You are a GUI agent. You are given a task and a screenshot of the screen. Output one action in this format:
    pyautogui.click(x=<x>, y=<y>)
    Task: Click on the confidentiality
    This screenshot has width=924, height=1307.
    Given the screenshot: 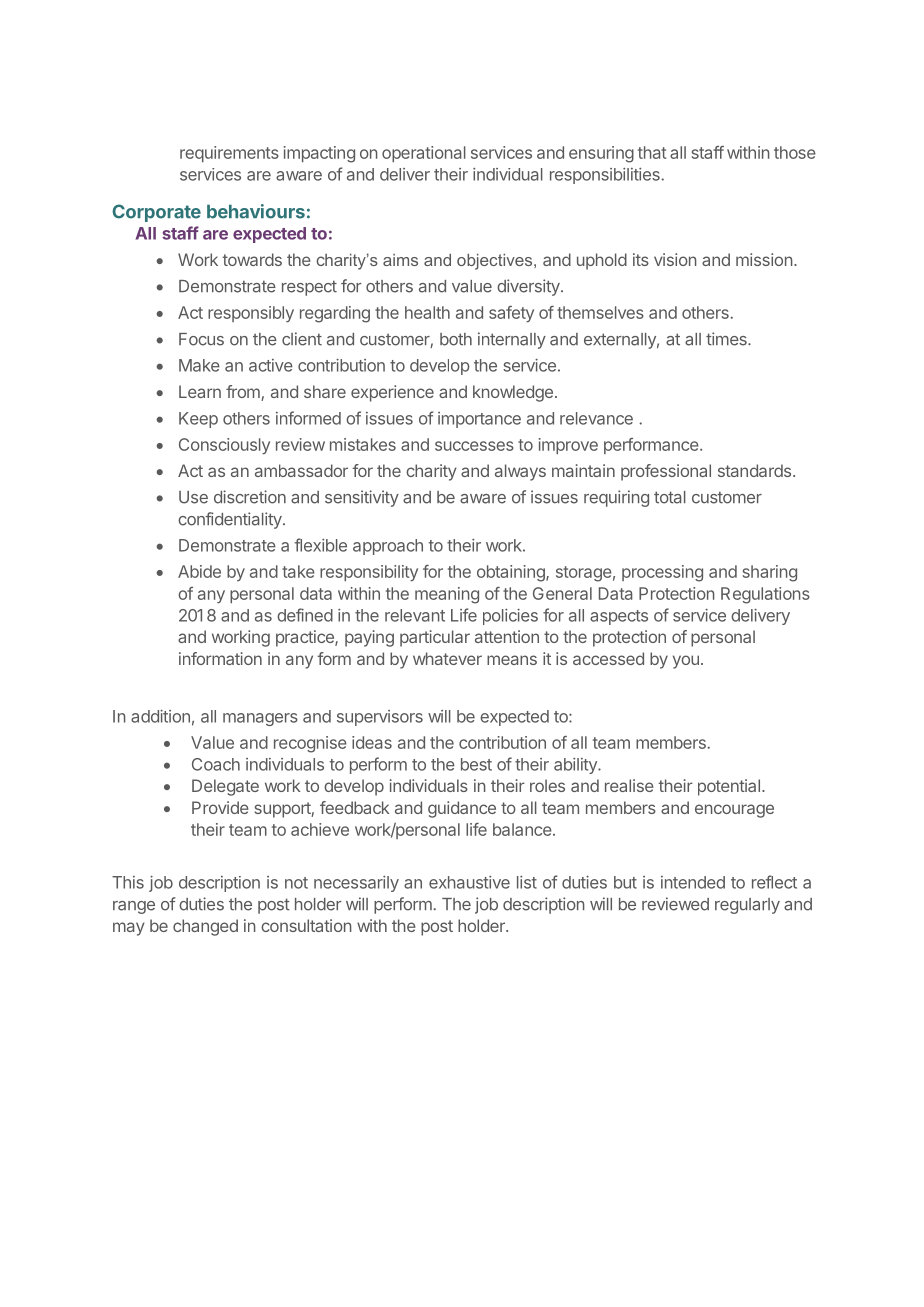 What is the action you would take?
    pyautogui.click(x=231, y=520)
